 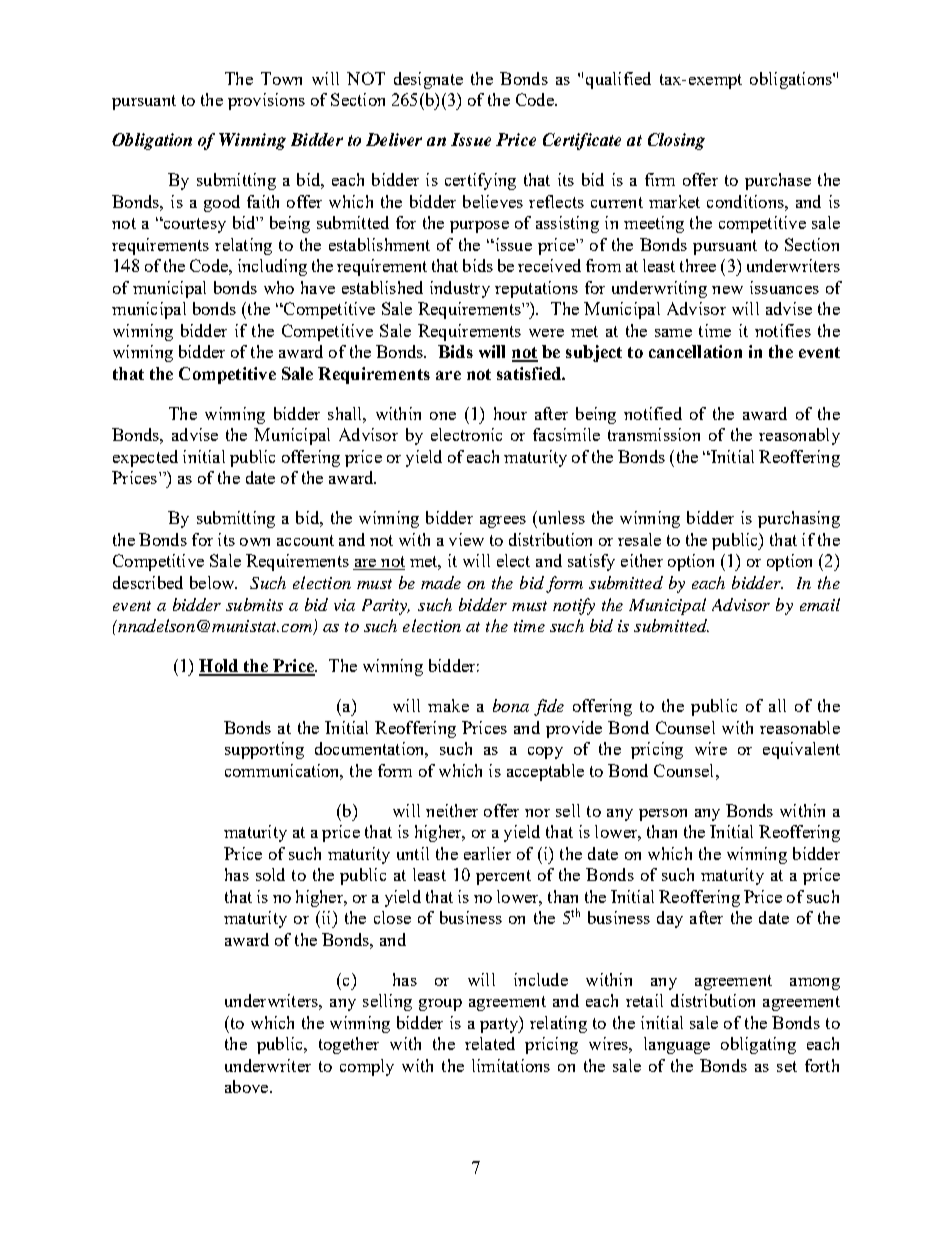 What do you see at coordinates (695, 351) in the page?
I see `cancellation` at bounding box center [695, 351].
